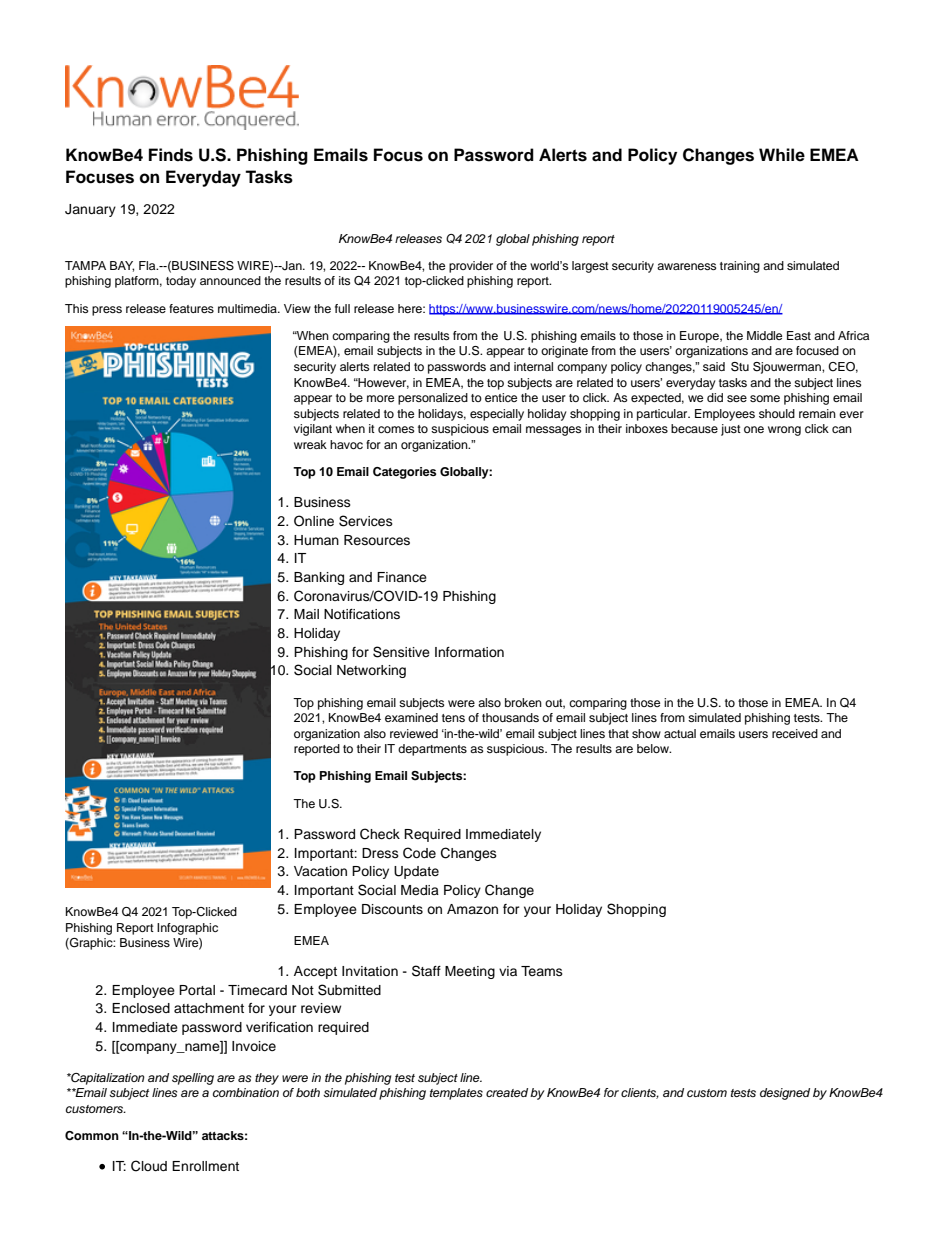 The image size is (952, 1233). What do you see at coordinates (171, 155) in the screenshot?
I see `Finds` at bounding box center [171, 155].
